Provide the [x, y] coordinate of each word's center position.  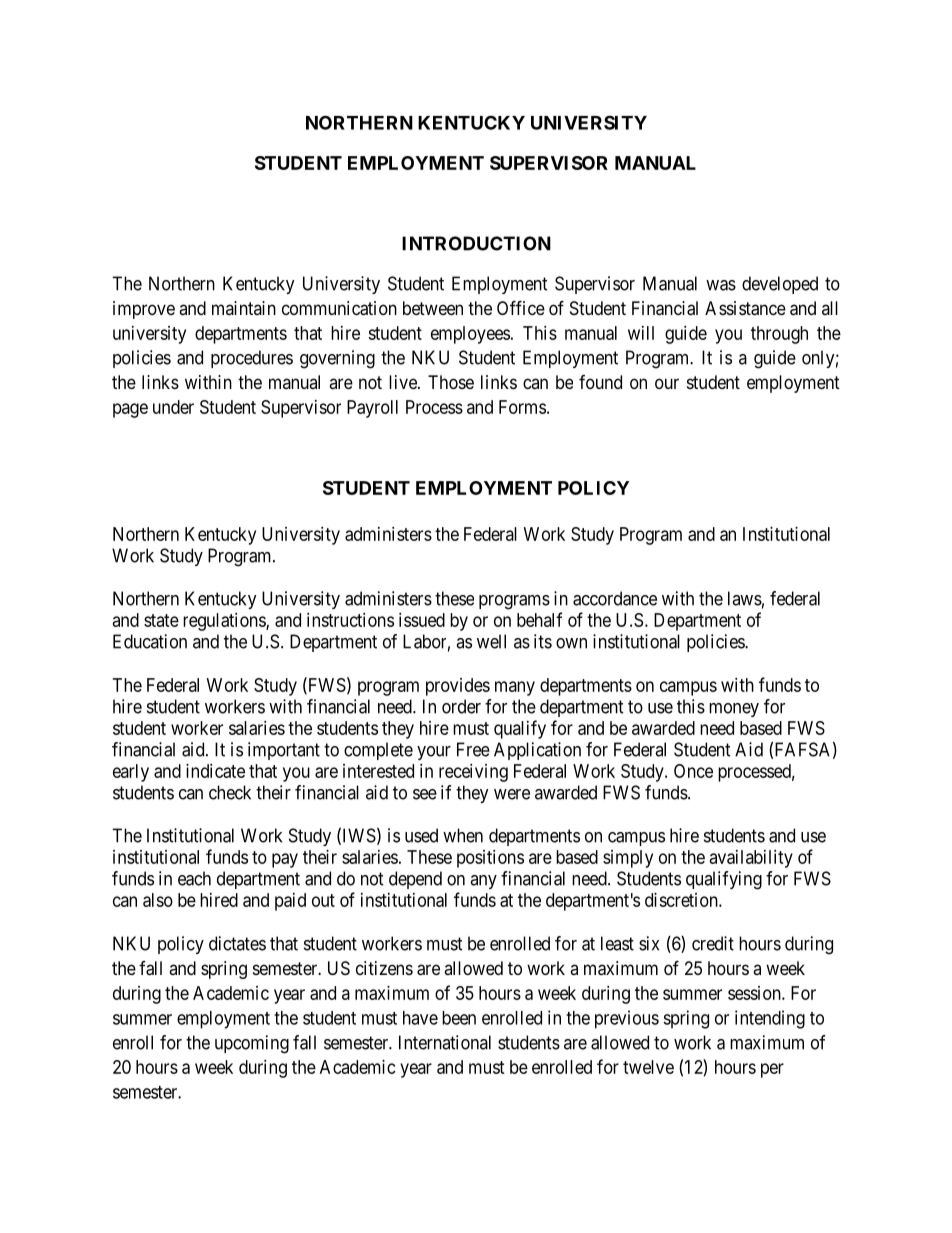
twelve [648, 1067]
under [173, 407]
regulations [225, 622]
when [463, 835]
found [600, 382]
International [445, 1042]
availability [751, 859]
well [491, 641]
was [721, 285]
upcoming [252, 1044]
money [734, 710]
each [194, 878]
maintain [244, 308]
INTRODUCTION [476, 243]
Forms [522, 407]
